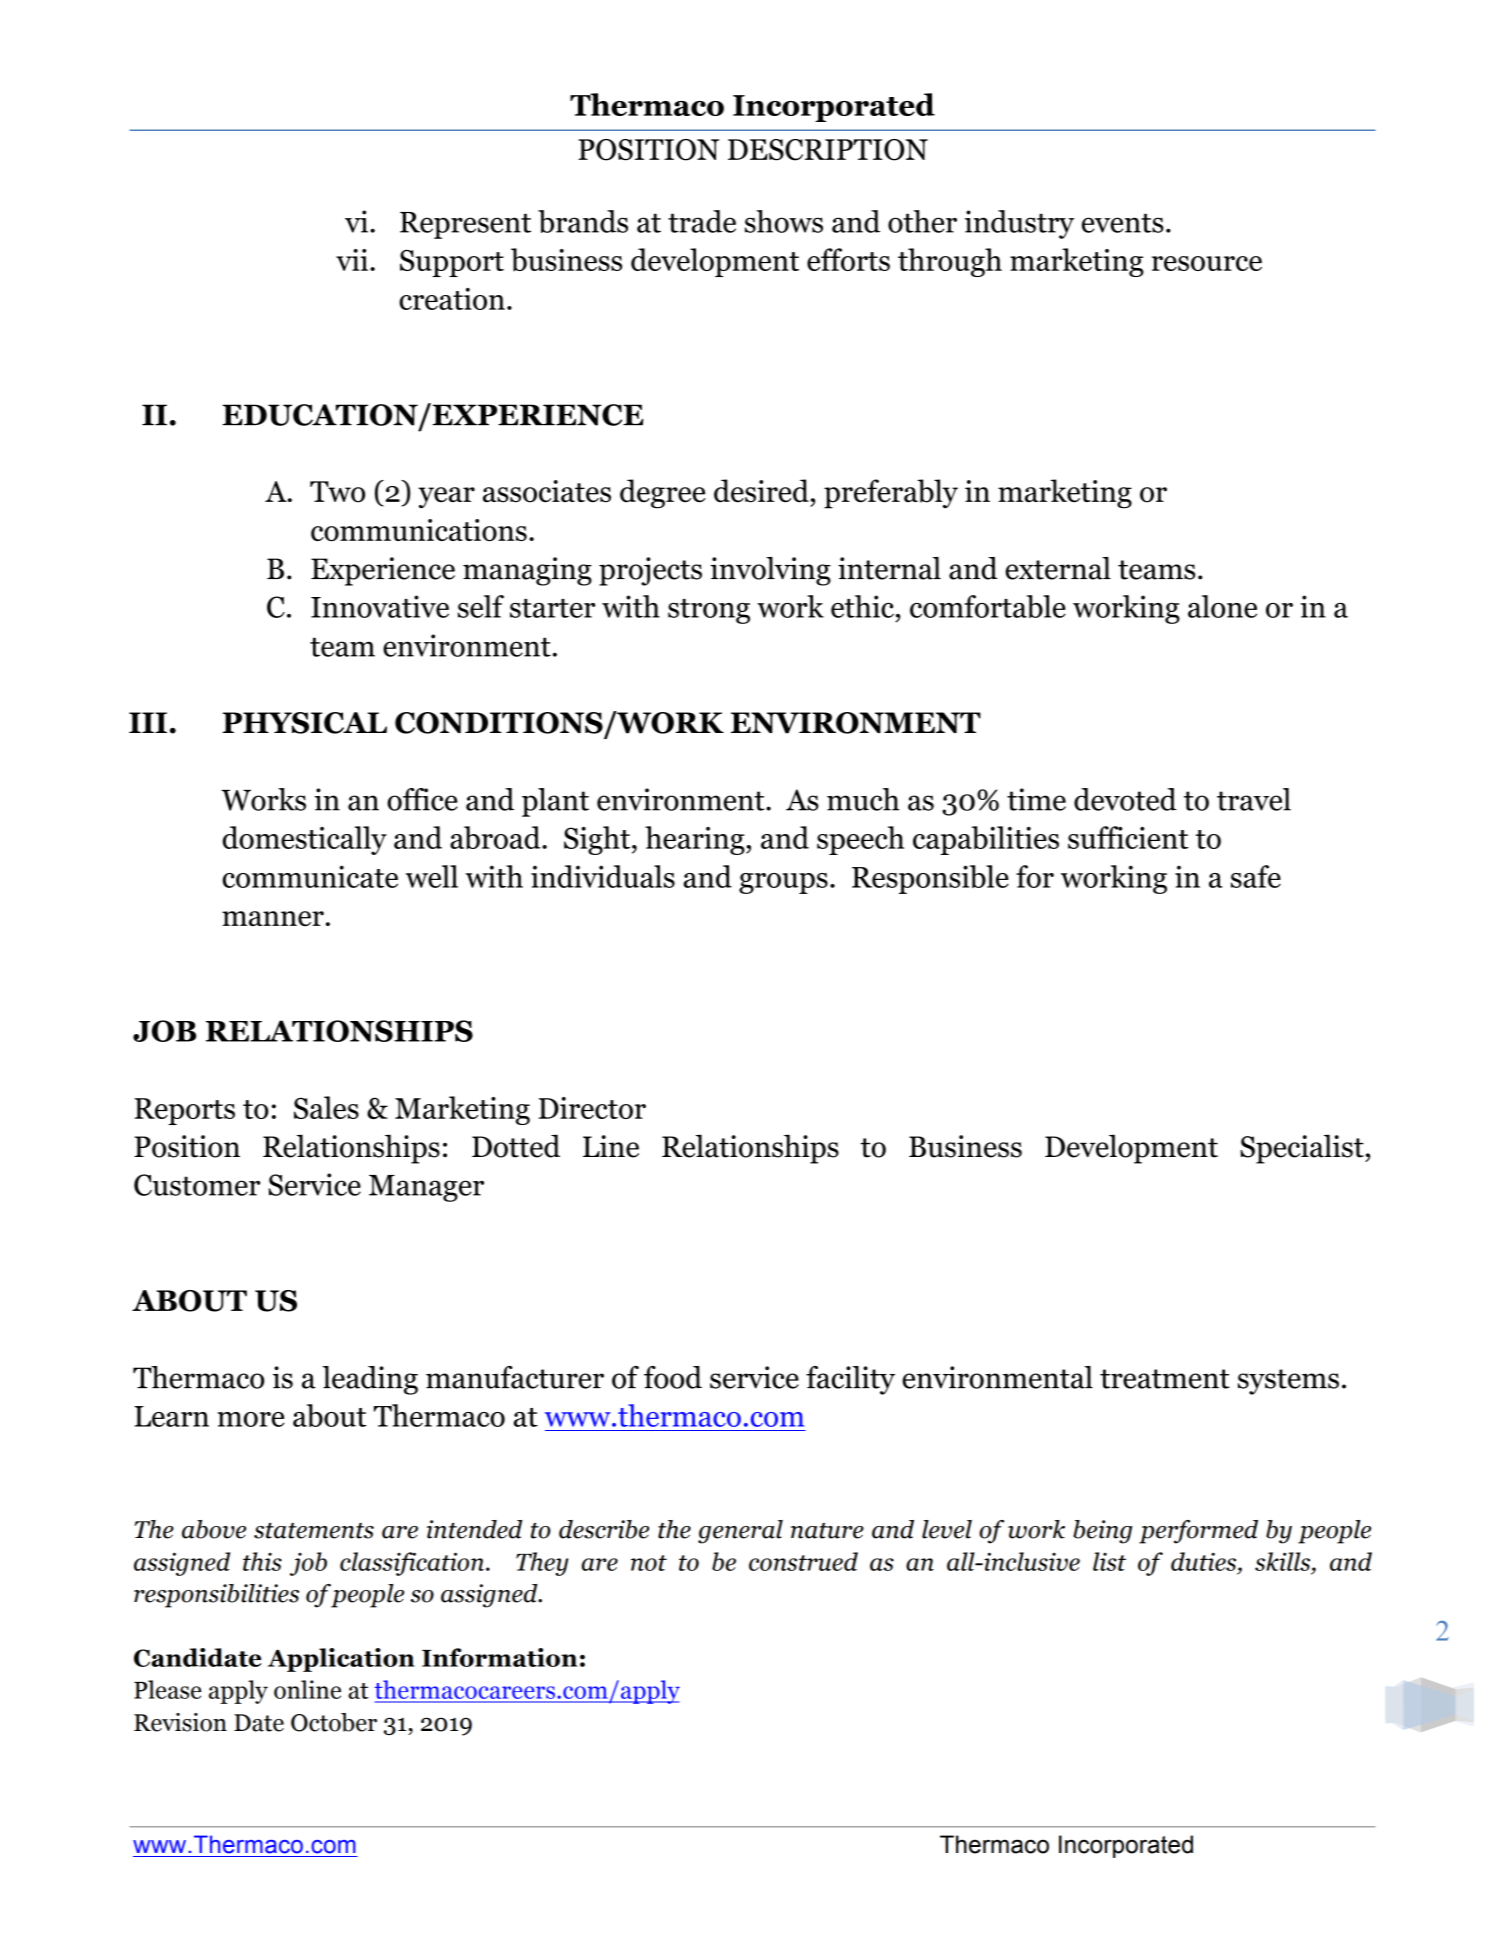  Describe the element at coordinates (1123, 223) in the page. I see `events` at that location.
